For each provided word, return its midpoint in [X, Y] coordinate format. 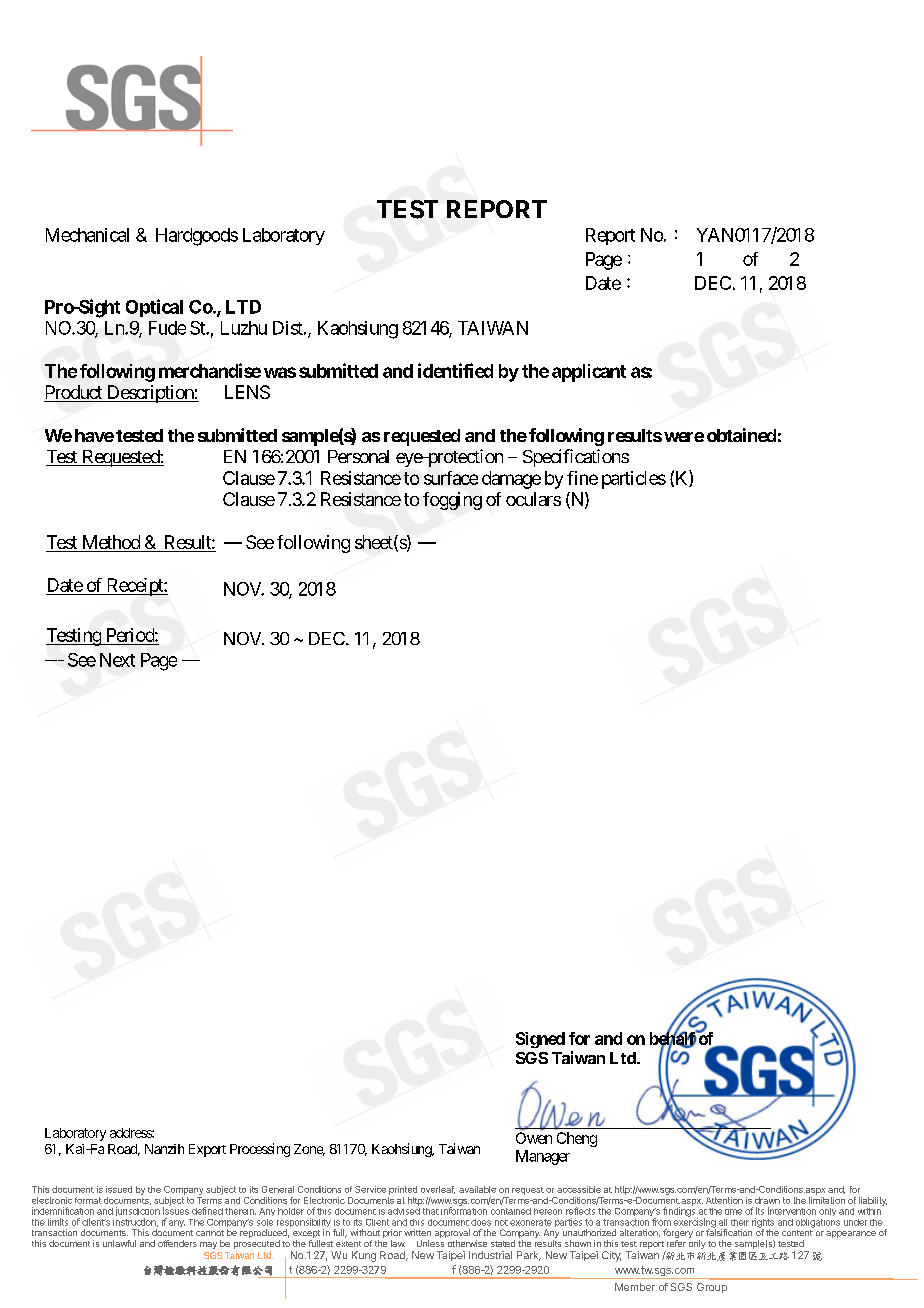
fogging [452, 501]
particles [634, 480]
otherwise [467, 1243]
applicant [589, 373]
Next [117, 660]
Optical [154, 308]
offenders [177, 1243]
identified [455, 370]
